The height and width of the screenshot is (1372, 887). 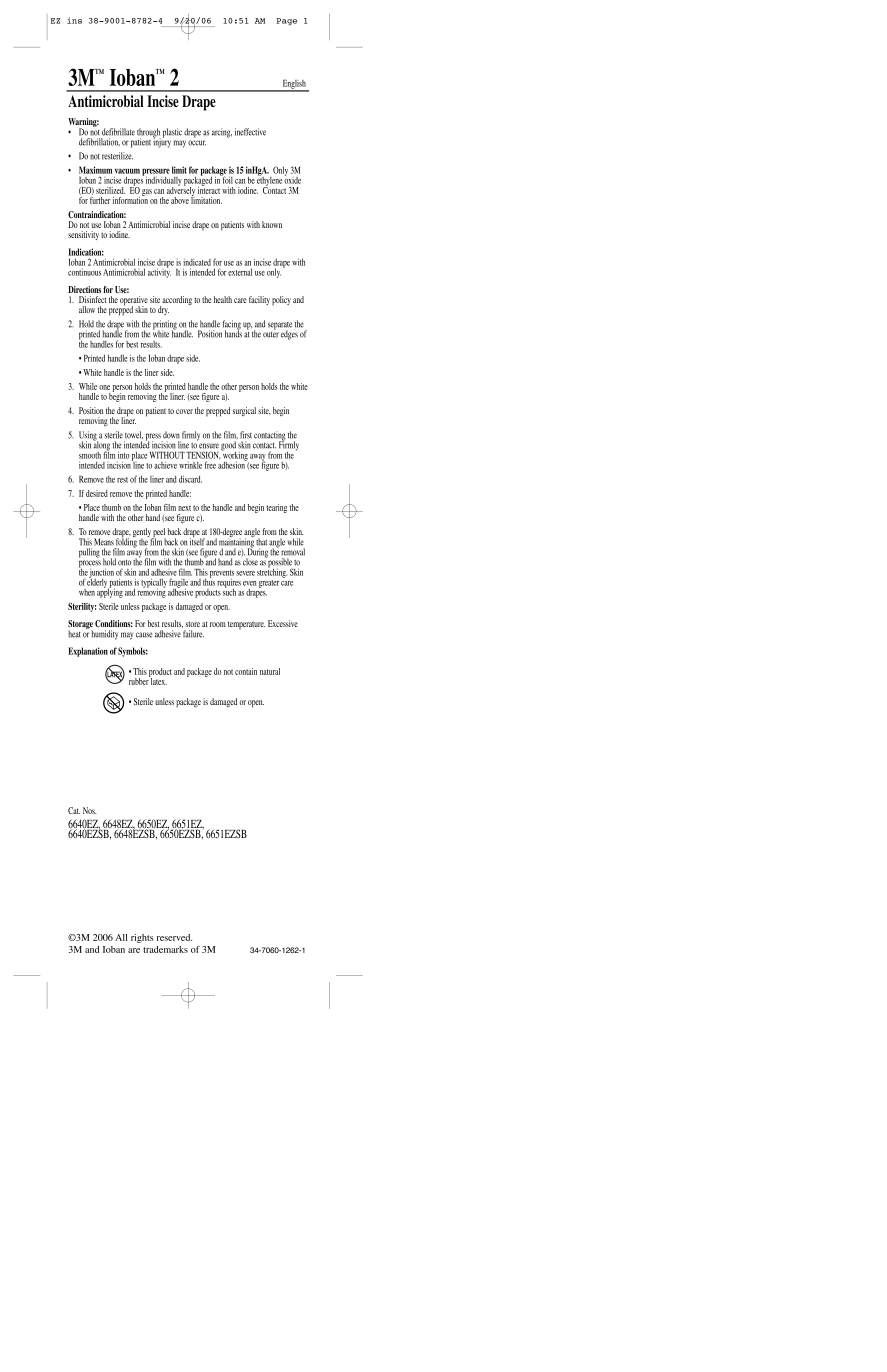 I want to click on ins, so click(x=74, y=20).
